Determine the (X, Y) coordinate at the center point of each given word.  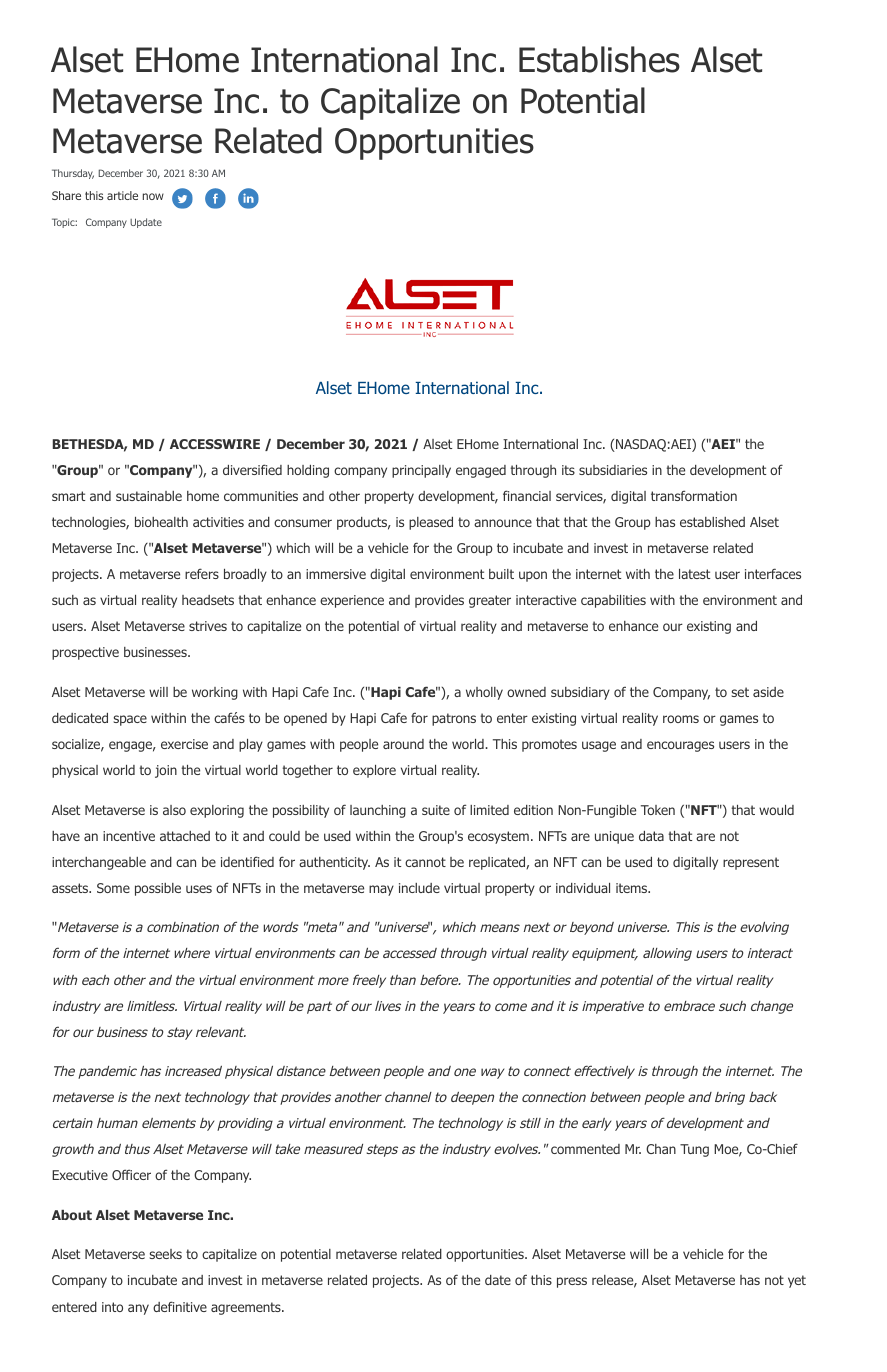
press (572, 1282)
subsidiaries (613, 470)
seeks (166, 1254)
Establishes (599, 59)
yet (797, 1281)
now (153, 196)
